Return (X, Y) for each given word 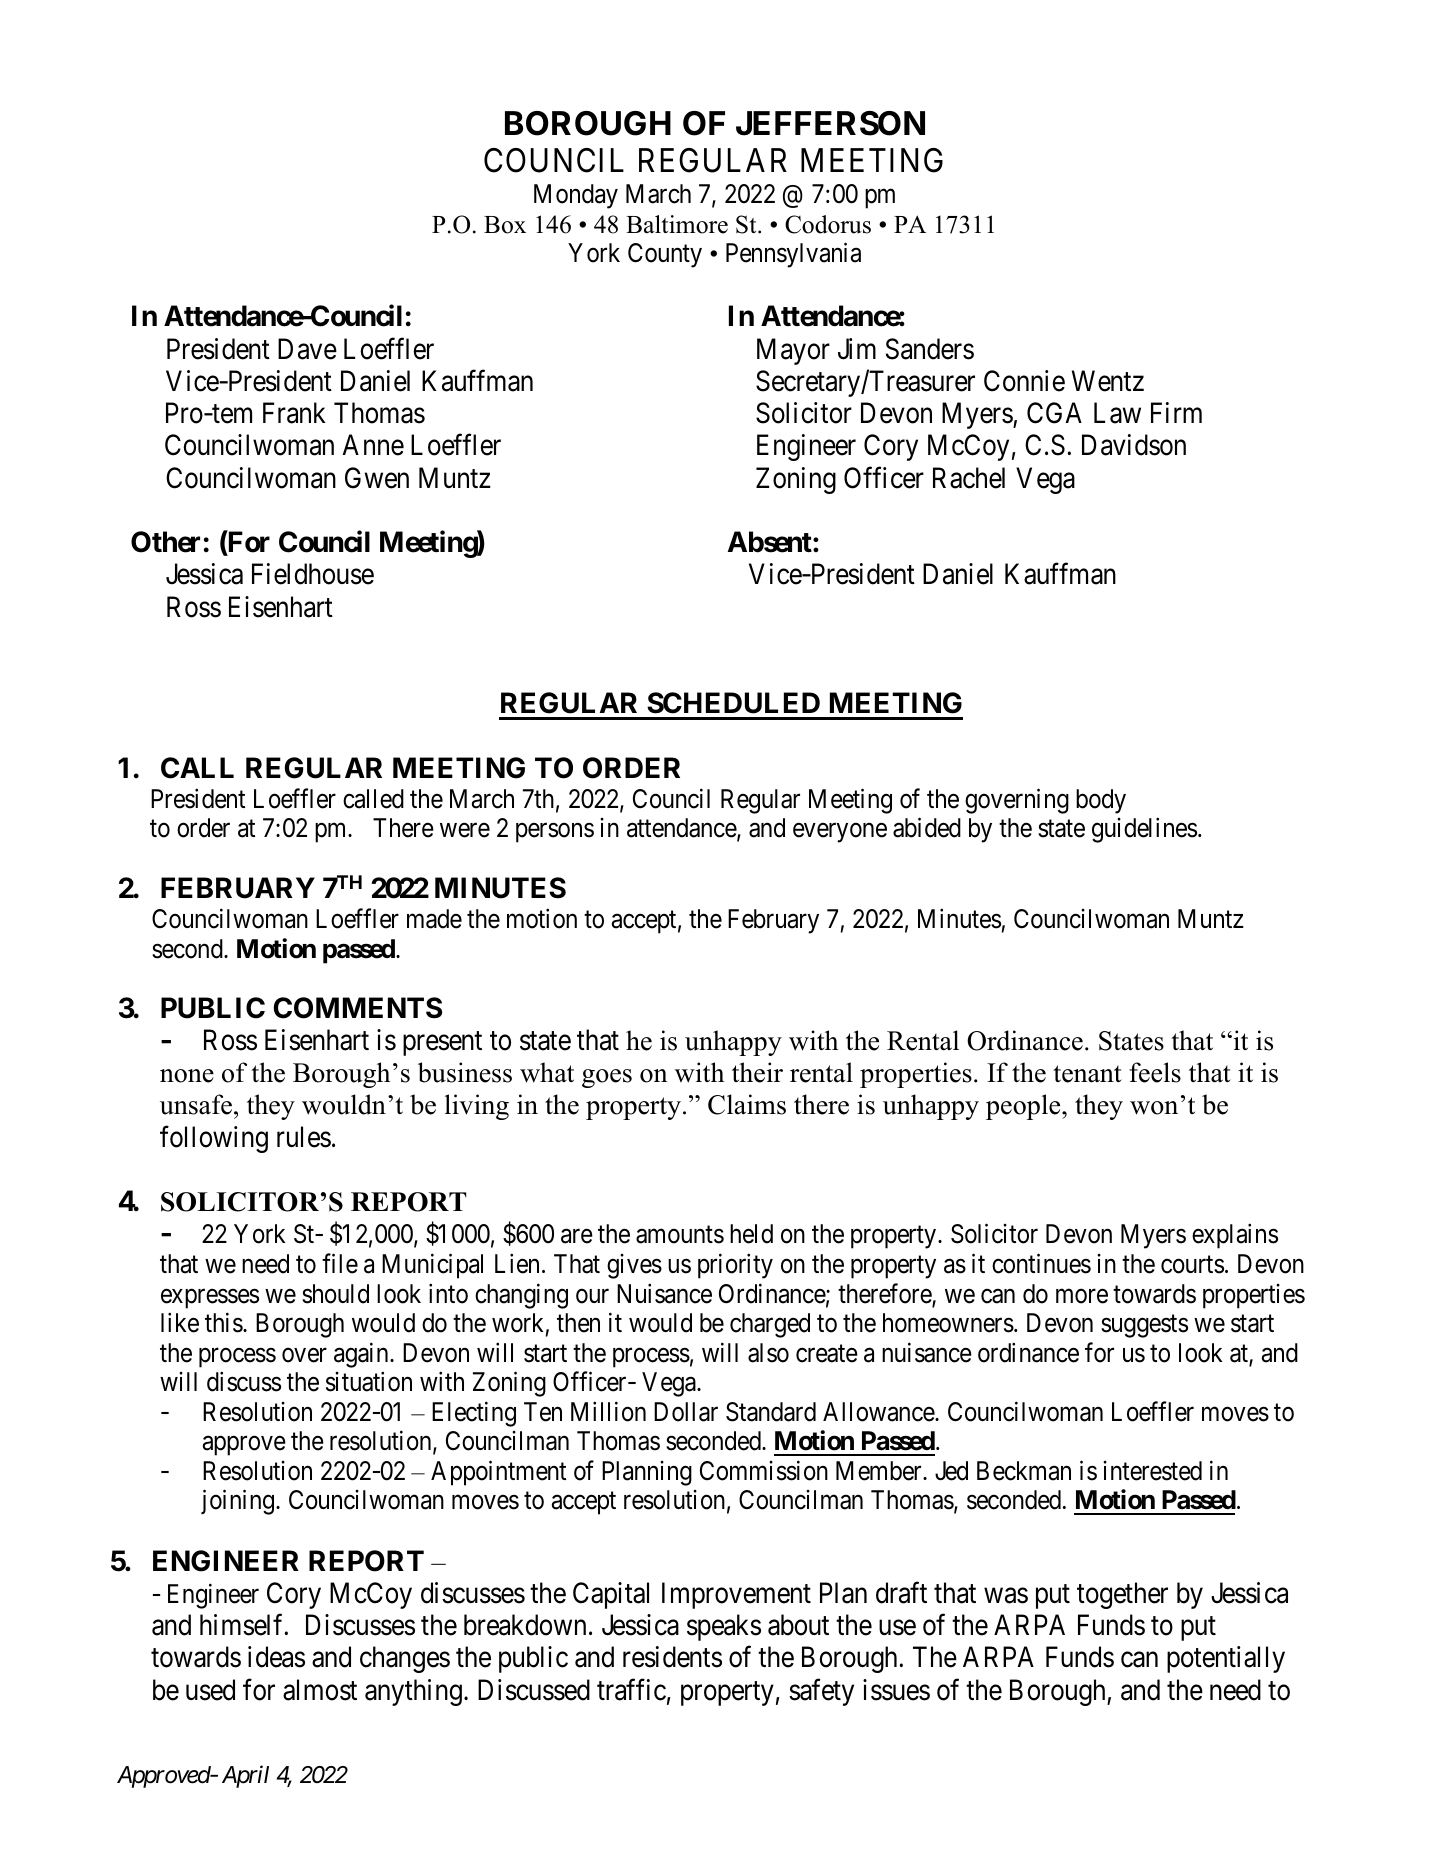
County (665, 255)
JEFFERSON (830, 123)
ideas (276, 1657)
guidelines (1144, 830)
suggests (1144, 1326)
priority (735, 1266)
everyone (840, 833)
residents (672, 1657)
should (335, 1294)
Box (505, 225)
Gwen (377, 478)
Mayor (793, 351)
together (1122, 1595)
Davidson (1134, 445)
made (434, 919)
